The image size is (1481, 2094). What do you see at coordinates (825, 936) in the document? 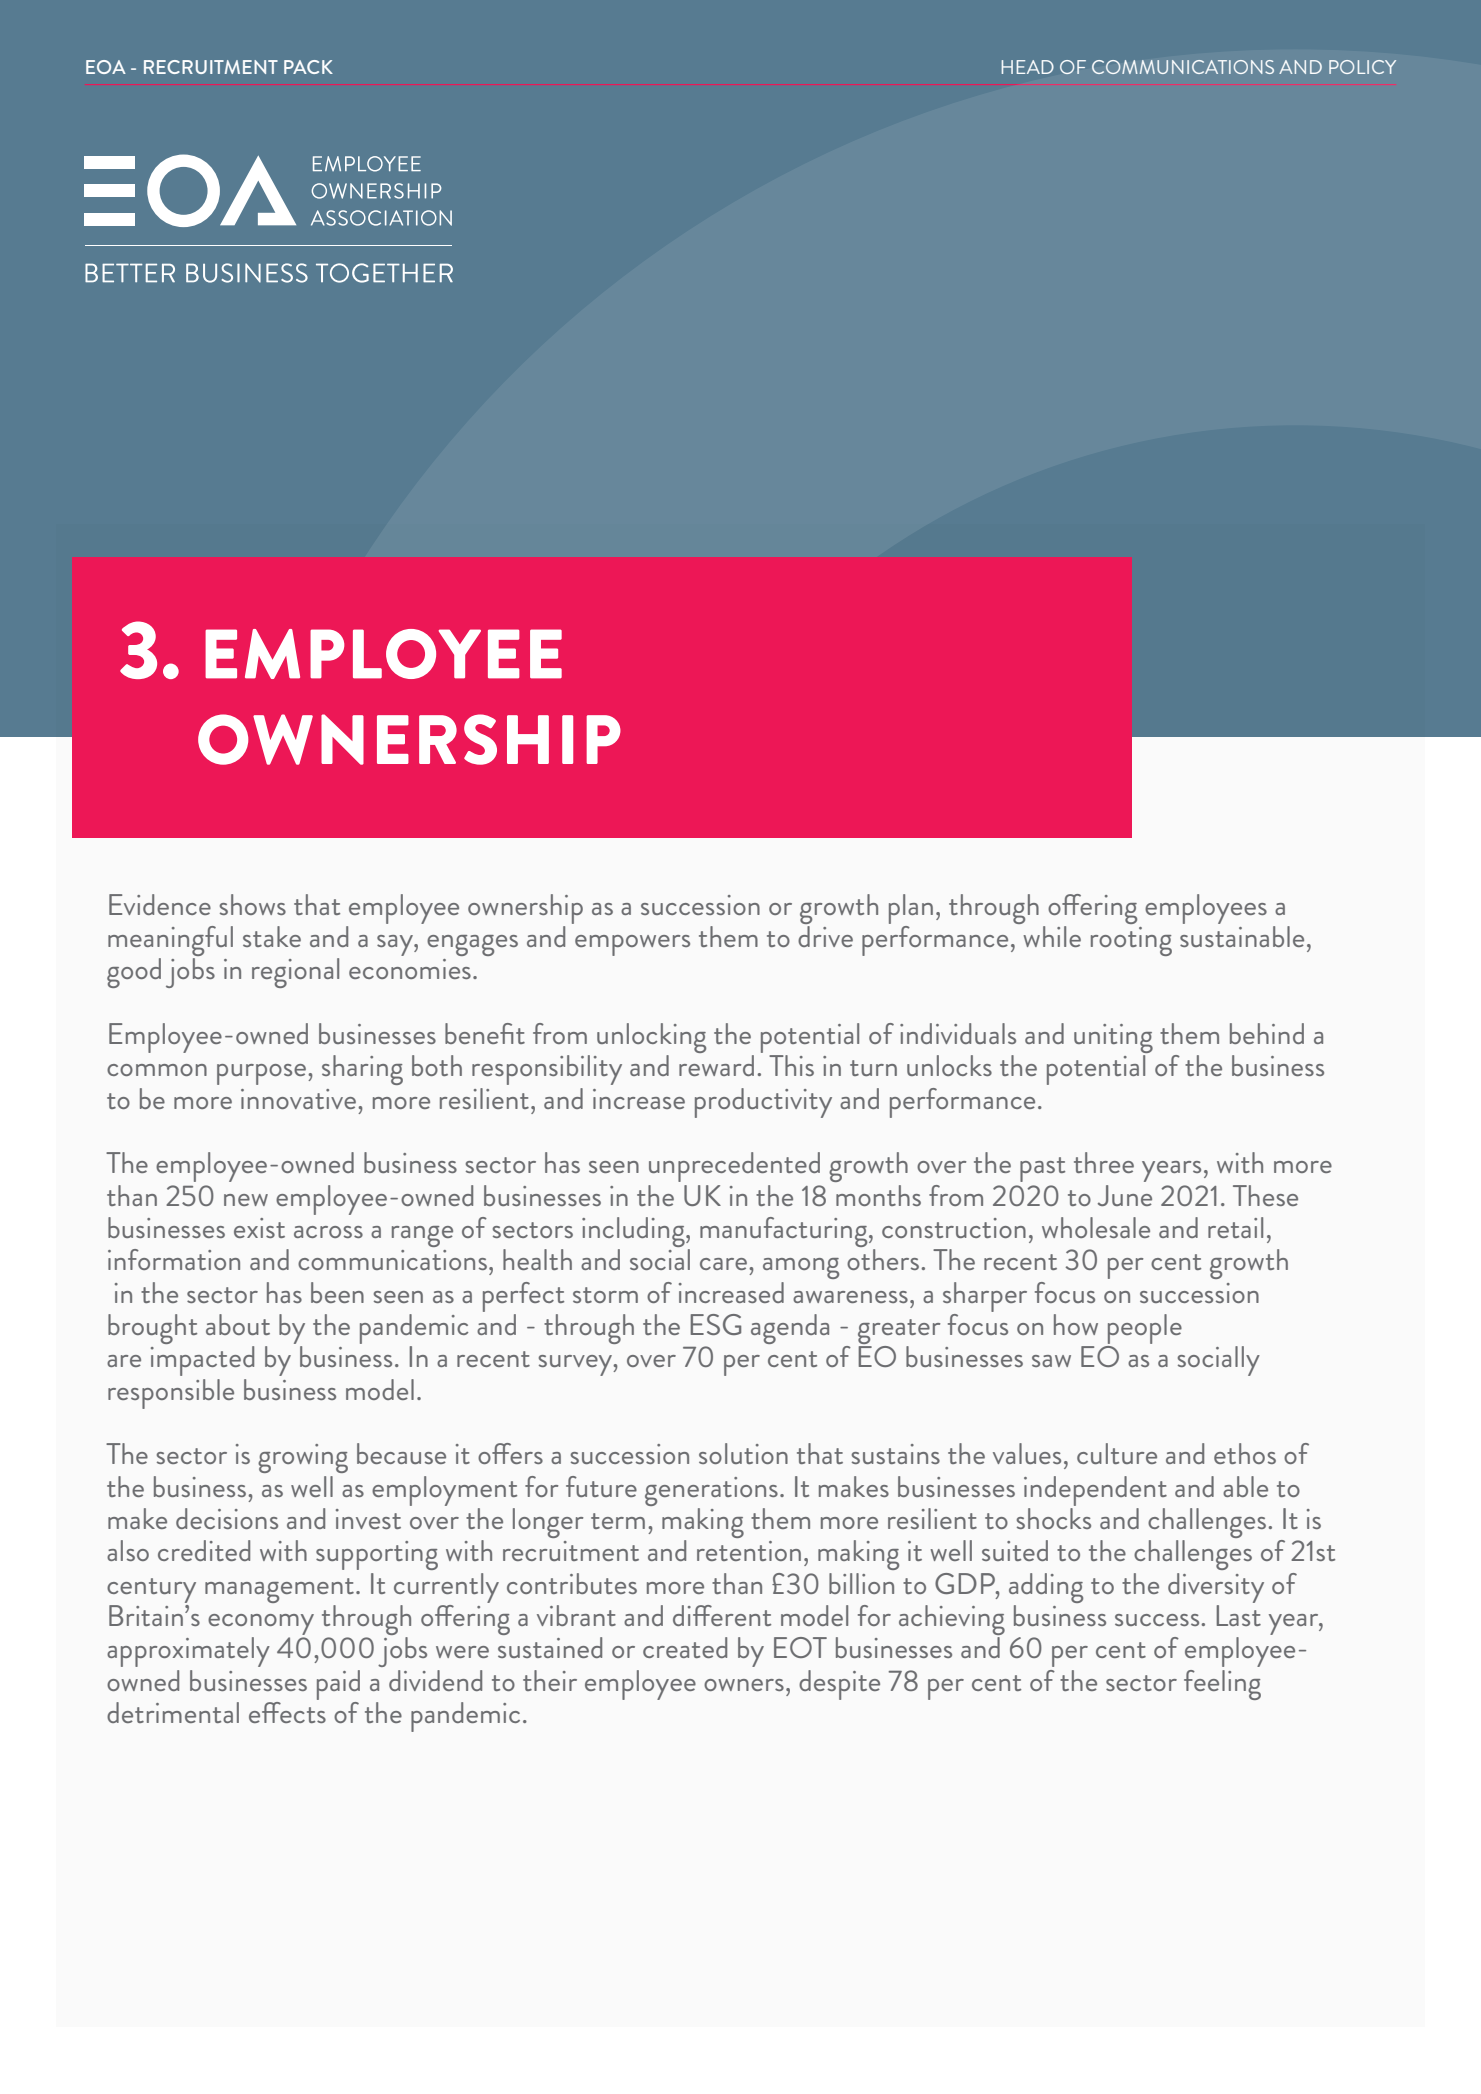
I see `drive` at bounding box center [825, 936].
